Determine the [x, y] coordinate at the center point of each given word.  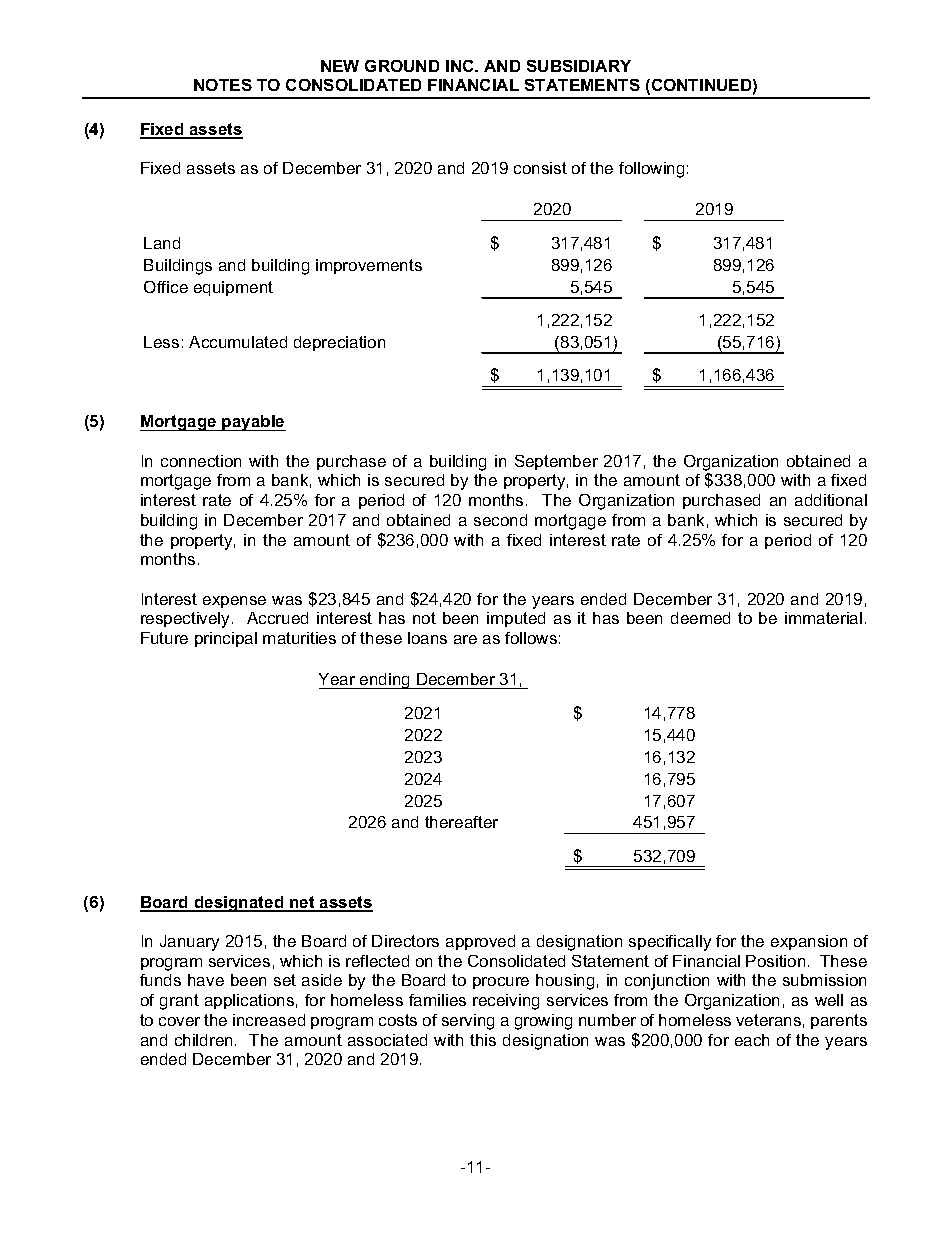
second [500, 520]
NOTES [223, 85]
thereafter [461, 822]
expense [234, 602]
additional [831, 500]
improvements [369, 266]
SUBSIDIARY [579, 66]
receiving [506, 1002]
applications [249, 1001]
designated [239, 904]
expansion [809, 942]
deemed [700, 618]
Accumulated [238, 342]
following [651, 170]
